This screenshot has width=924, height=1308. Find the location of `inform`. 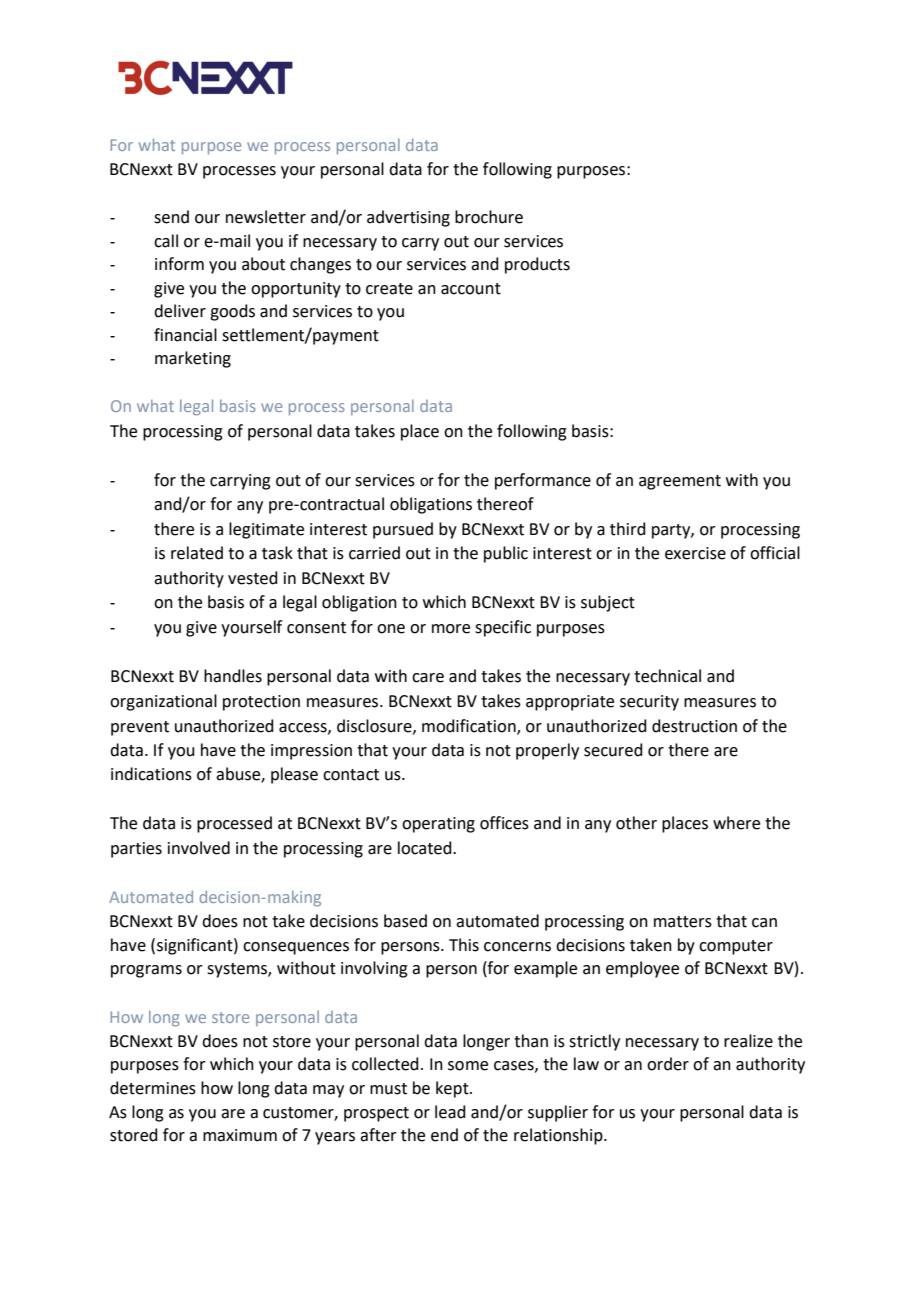

inform is located at coordinates (179, 264).
